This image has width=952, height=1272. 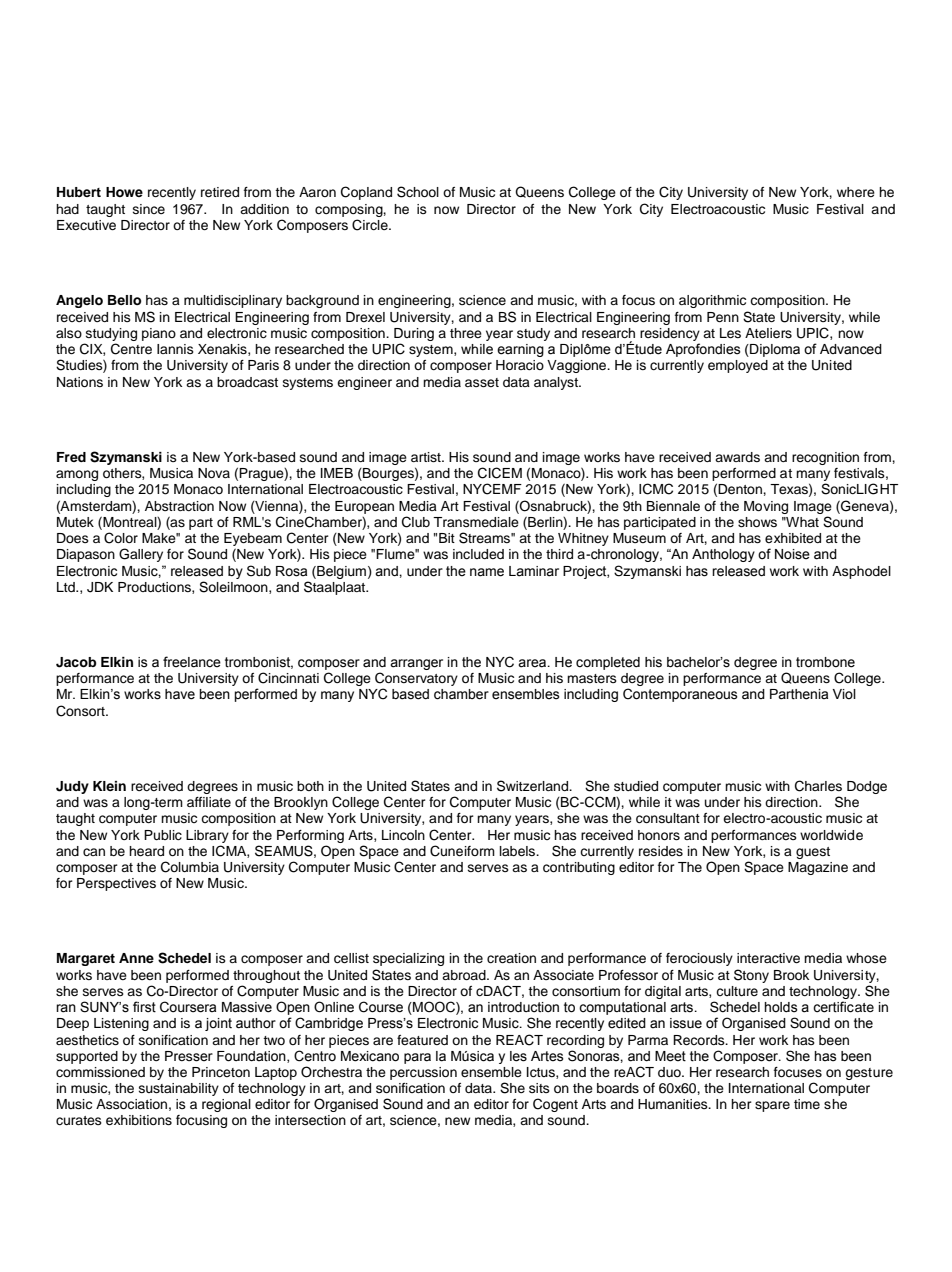 I want to click on Switzerland, so click(x=534, y=786).
